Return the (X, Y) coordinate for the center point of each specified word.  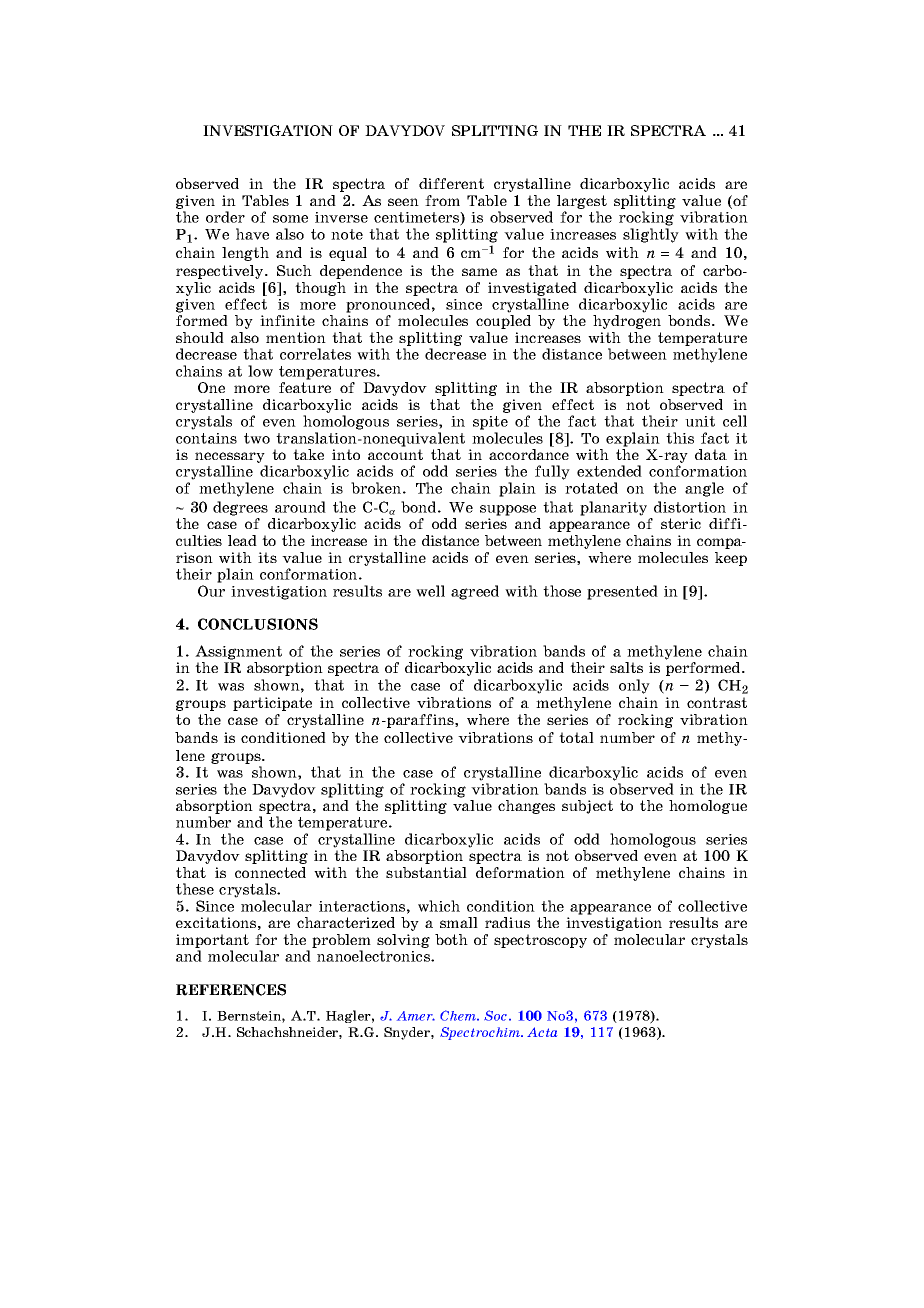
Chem (459, 1015)
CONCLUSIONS (258, 624)
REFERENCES (231, 990)
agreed (475, 592)
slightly (651, 235)
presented (622, 592)
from (442, 200)
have (252, 234)
